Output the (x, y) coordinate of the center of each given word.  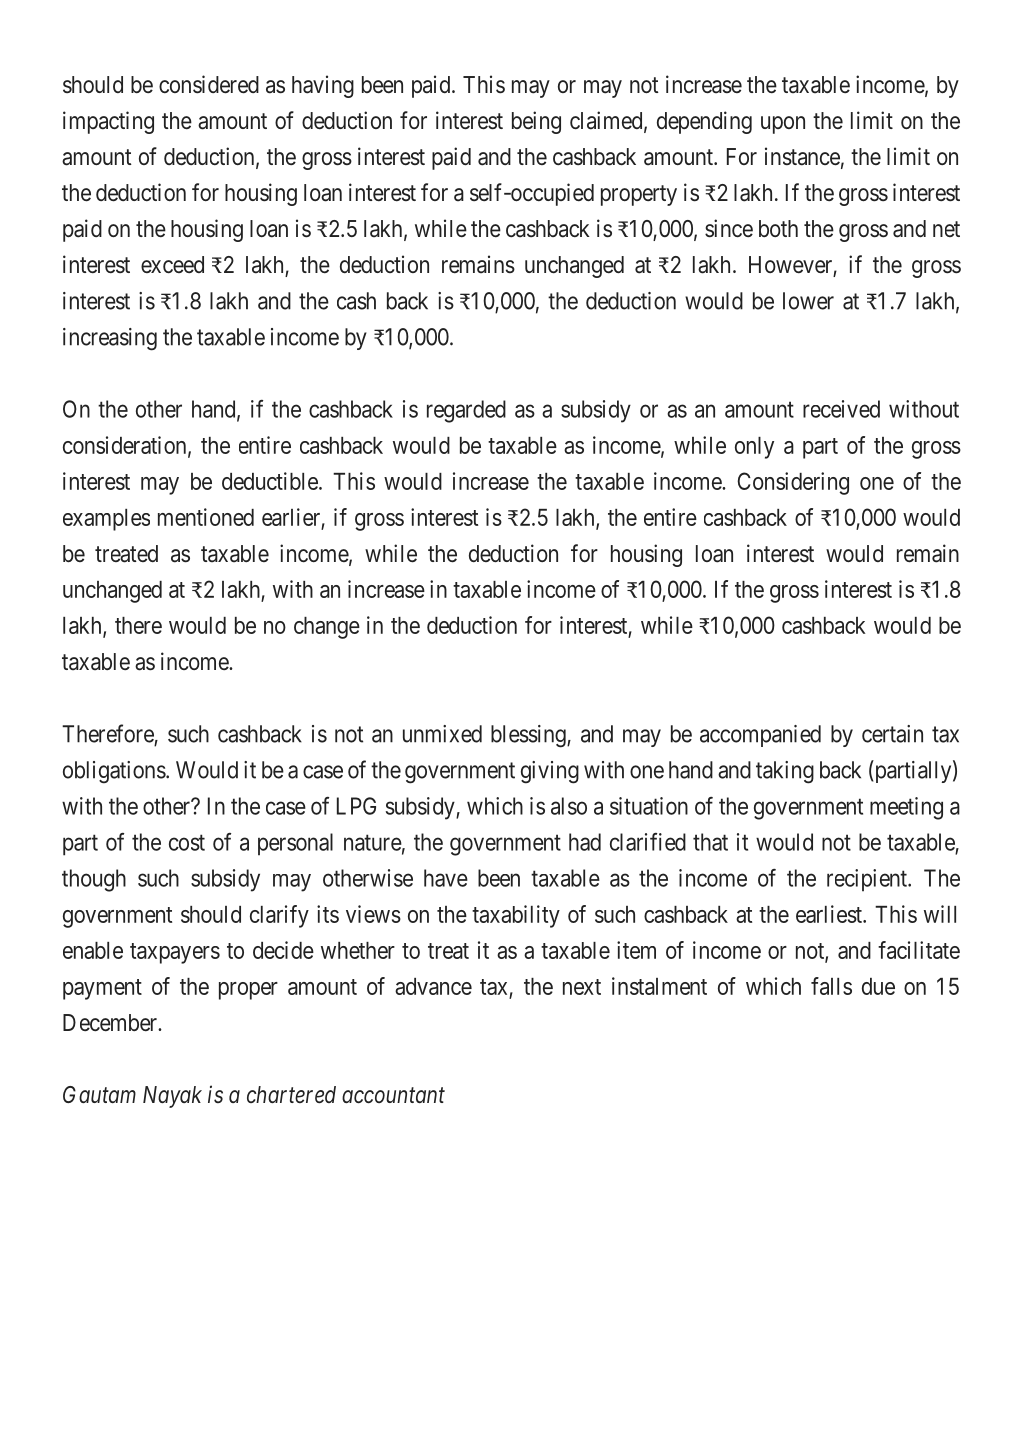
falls (831, 986)
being (536, 122)
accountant (393, 1096)
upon (783, 125)
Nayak (172, 1097)
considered (209, 84)
